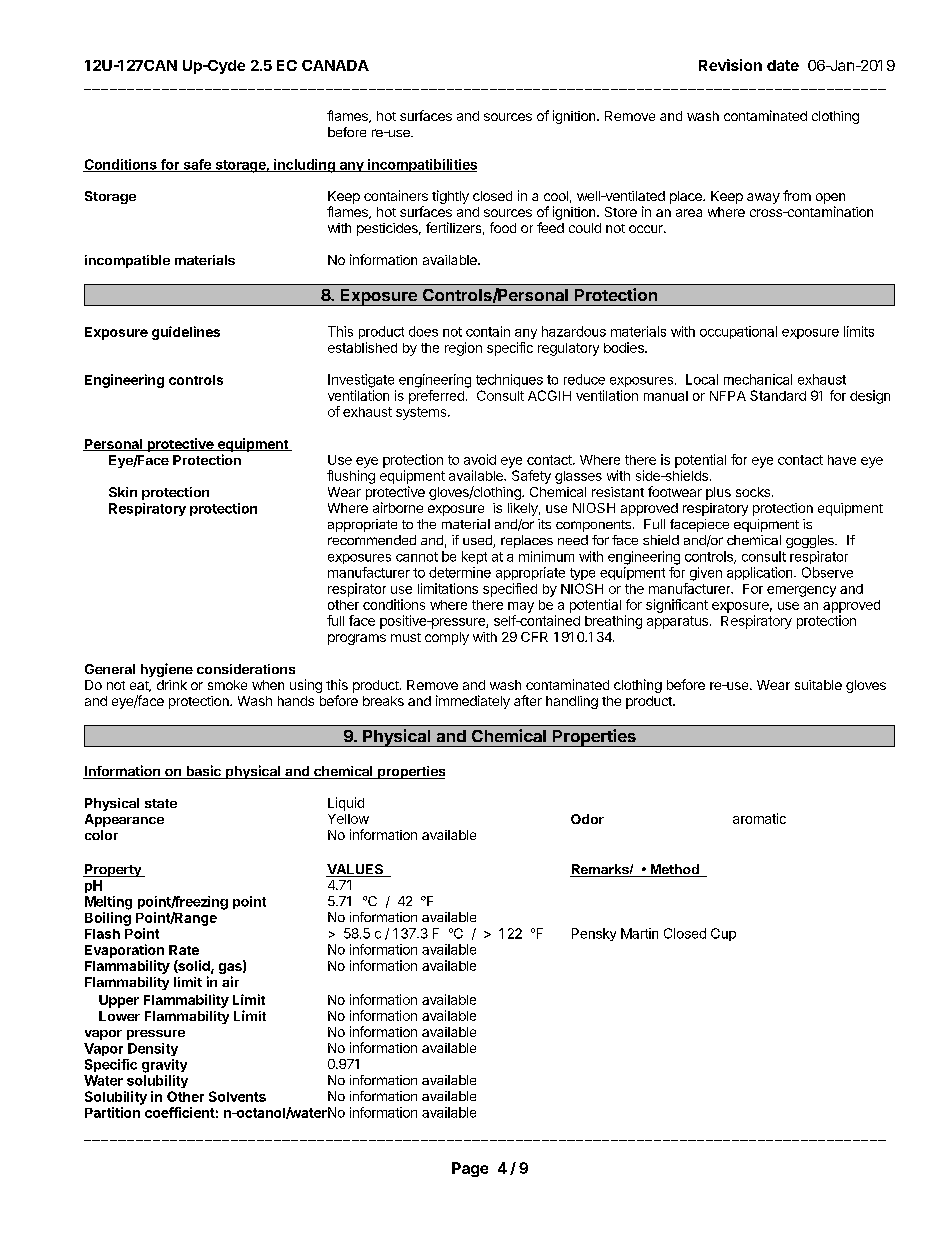 The image size is (952, 1233). Describe the element at coordinates (172, 685) in the screenshot. I see `drink` at that location.
